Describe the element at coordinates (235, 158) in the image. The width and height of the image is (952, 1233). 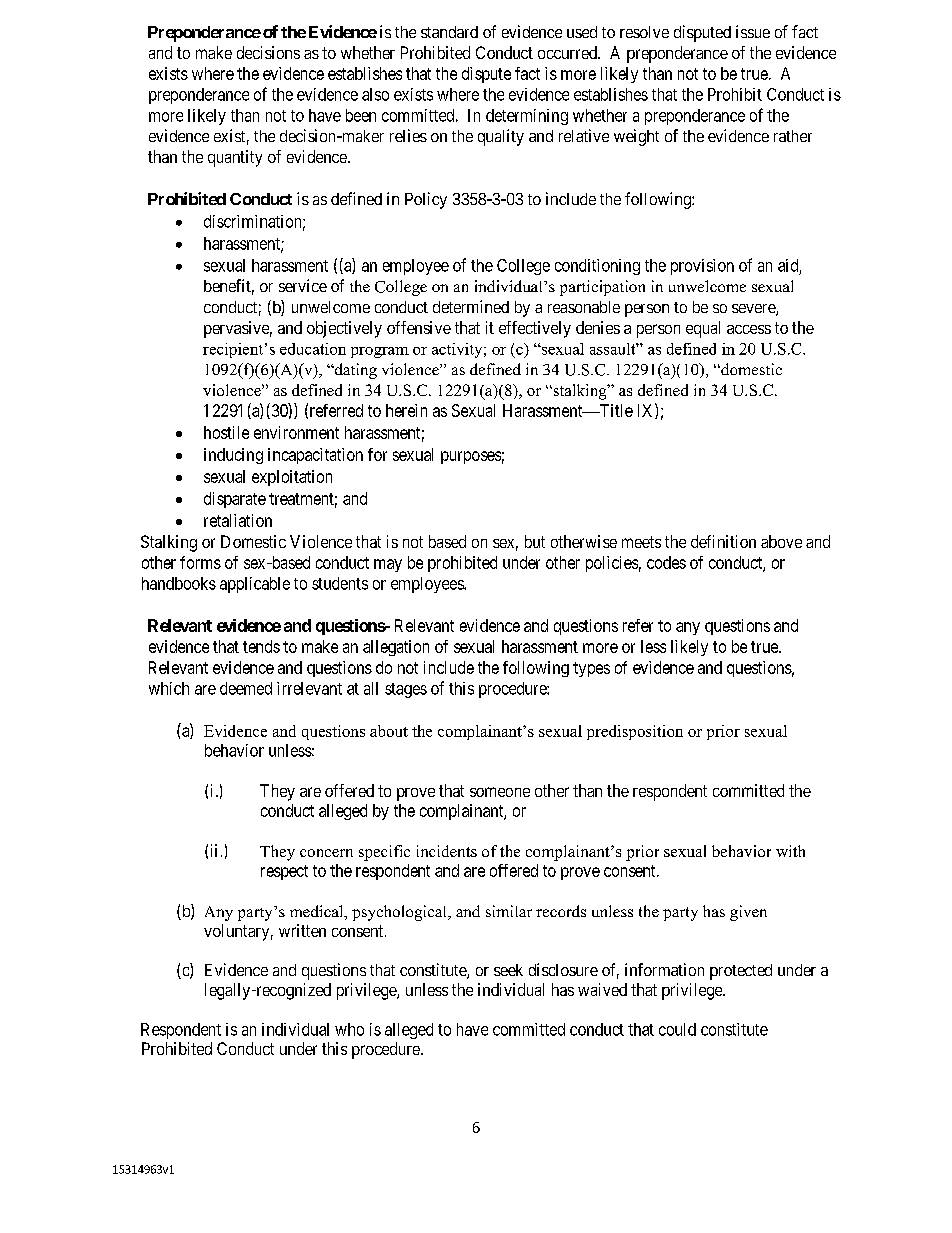
I see `quantity` at that location.
